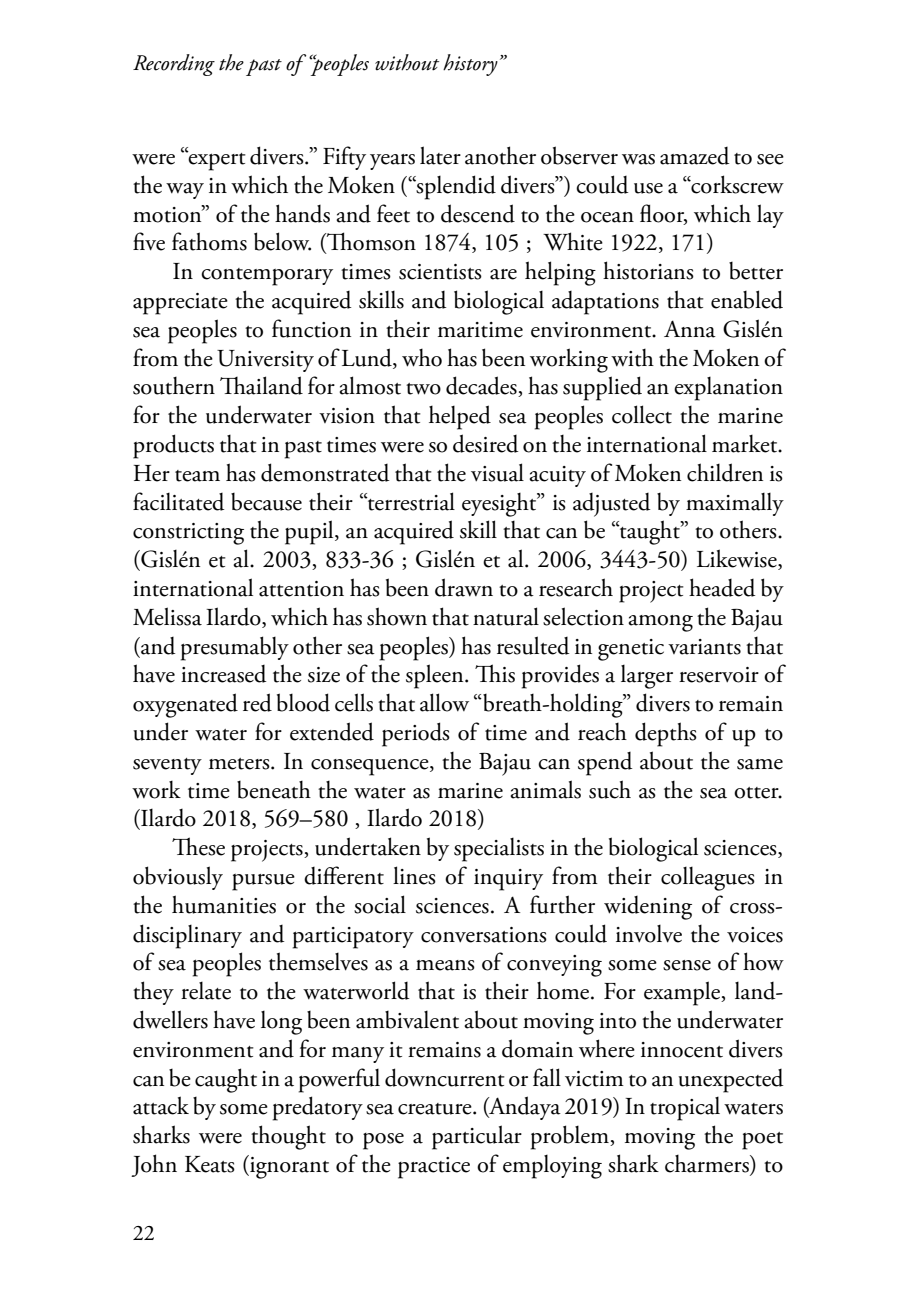 The width and height of the screenshot is (916, 1316). What do you see at coordinates (416, 734) in the screenshot?
I see `periods` at bounding box center [416, 734].
